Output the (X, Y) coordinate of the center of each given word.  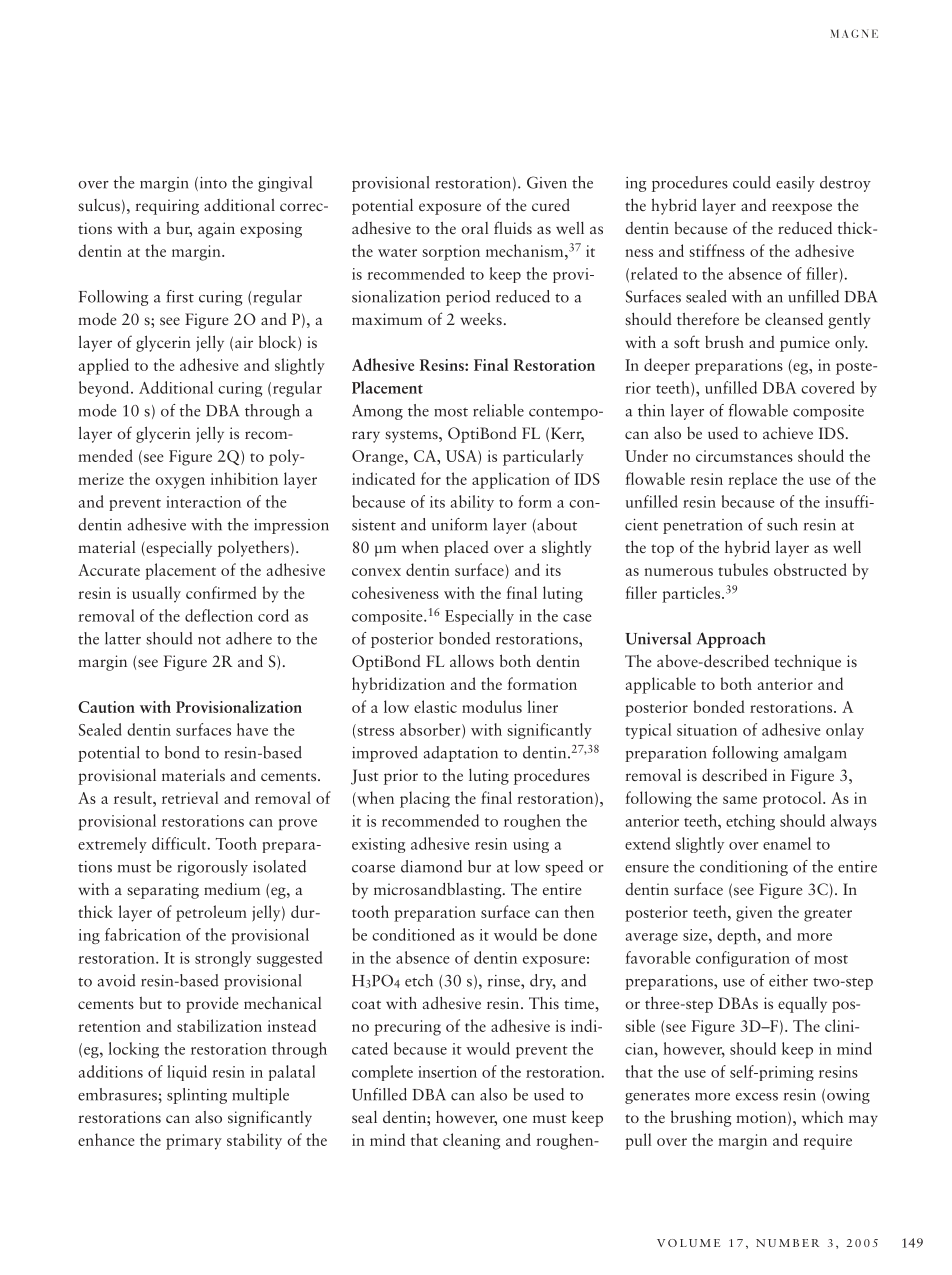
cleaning (471, 1141)
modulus (492, 706)
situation (707, 730)
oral (474, 228)
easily (795, 184)
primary (194, 1142)
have (252, 729)
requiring (167, 207)
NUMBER (787, 1243)
